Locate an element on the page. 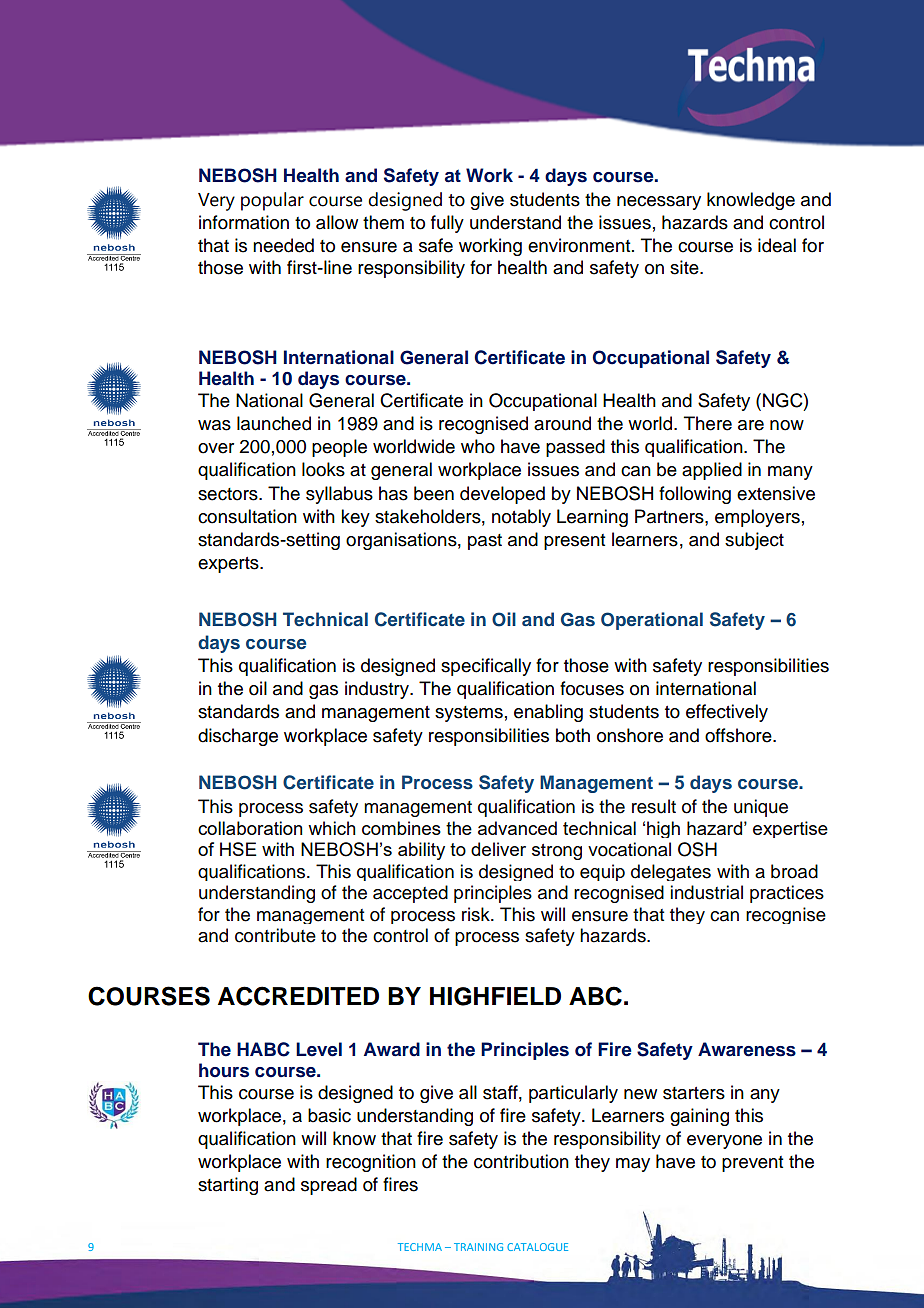 The image size is (924, 1308). contribute is located at coordinates (275, 935).
